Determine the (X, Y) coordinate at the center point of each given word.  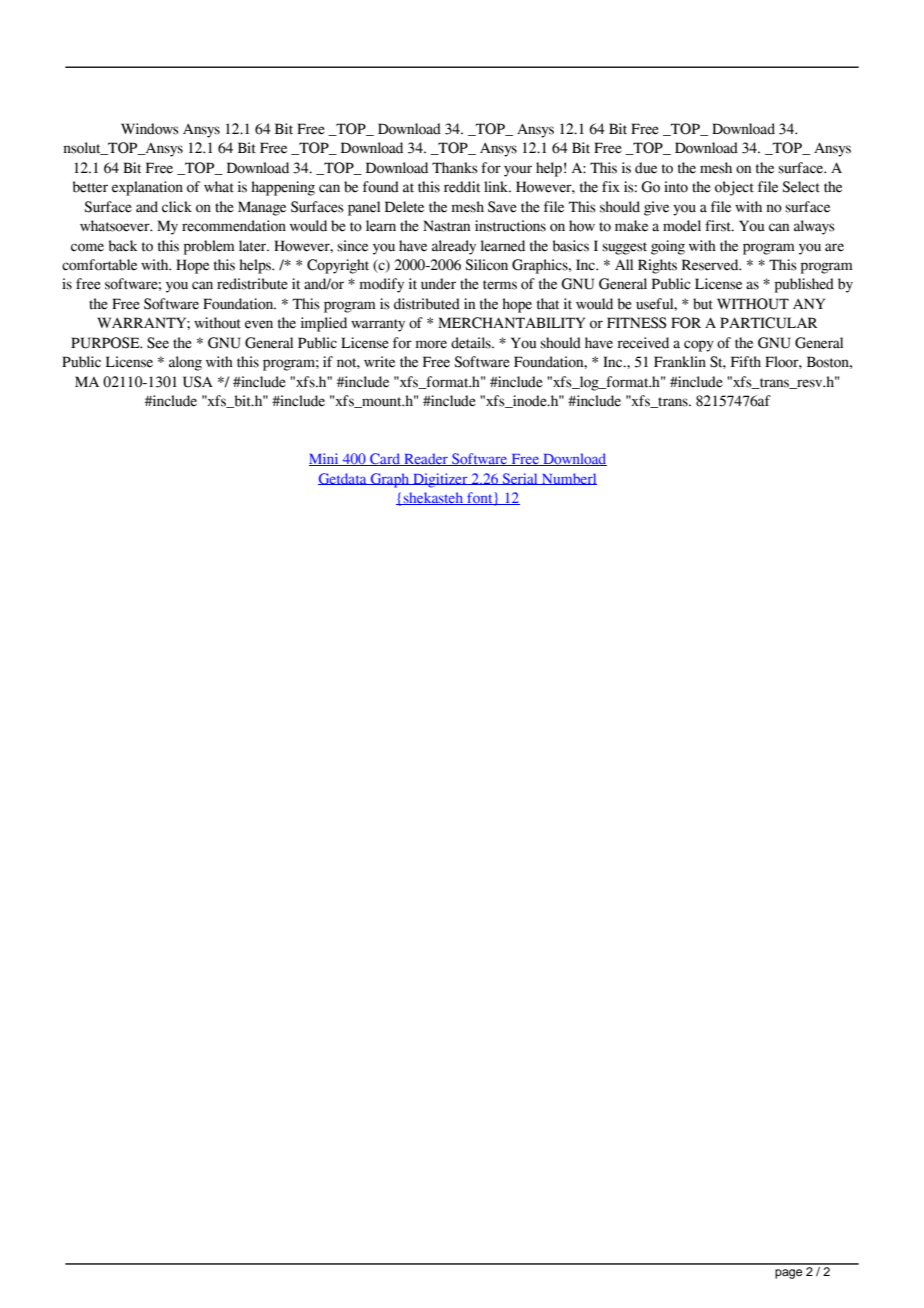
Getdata (343, 479)
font (480, 498)
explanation (147, 188)
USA (198, 382)
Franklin (680, 362)
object (734, 188)
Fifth (746, 362)
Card (385, 459)
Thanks (455, 168)
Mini (325, 459)
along (185, 363)
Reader (426, 459)
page (788, 1274)
